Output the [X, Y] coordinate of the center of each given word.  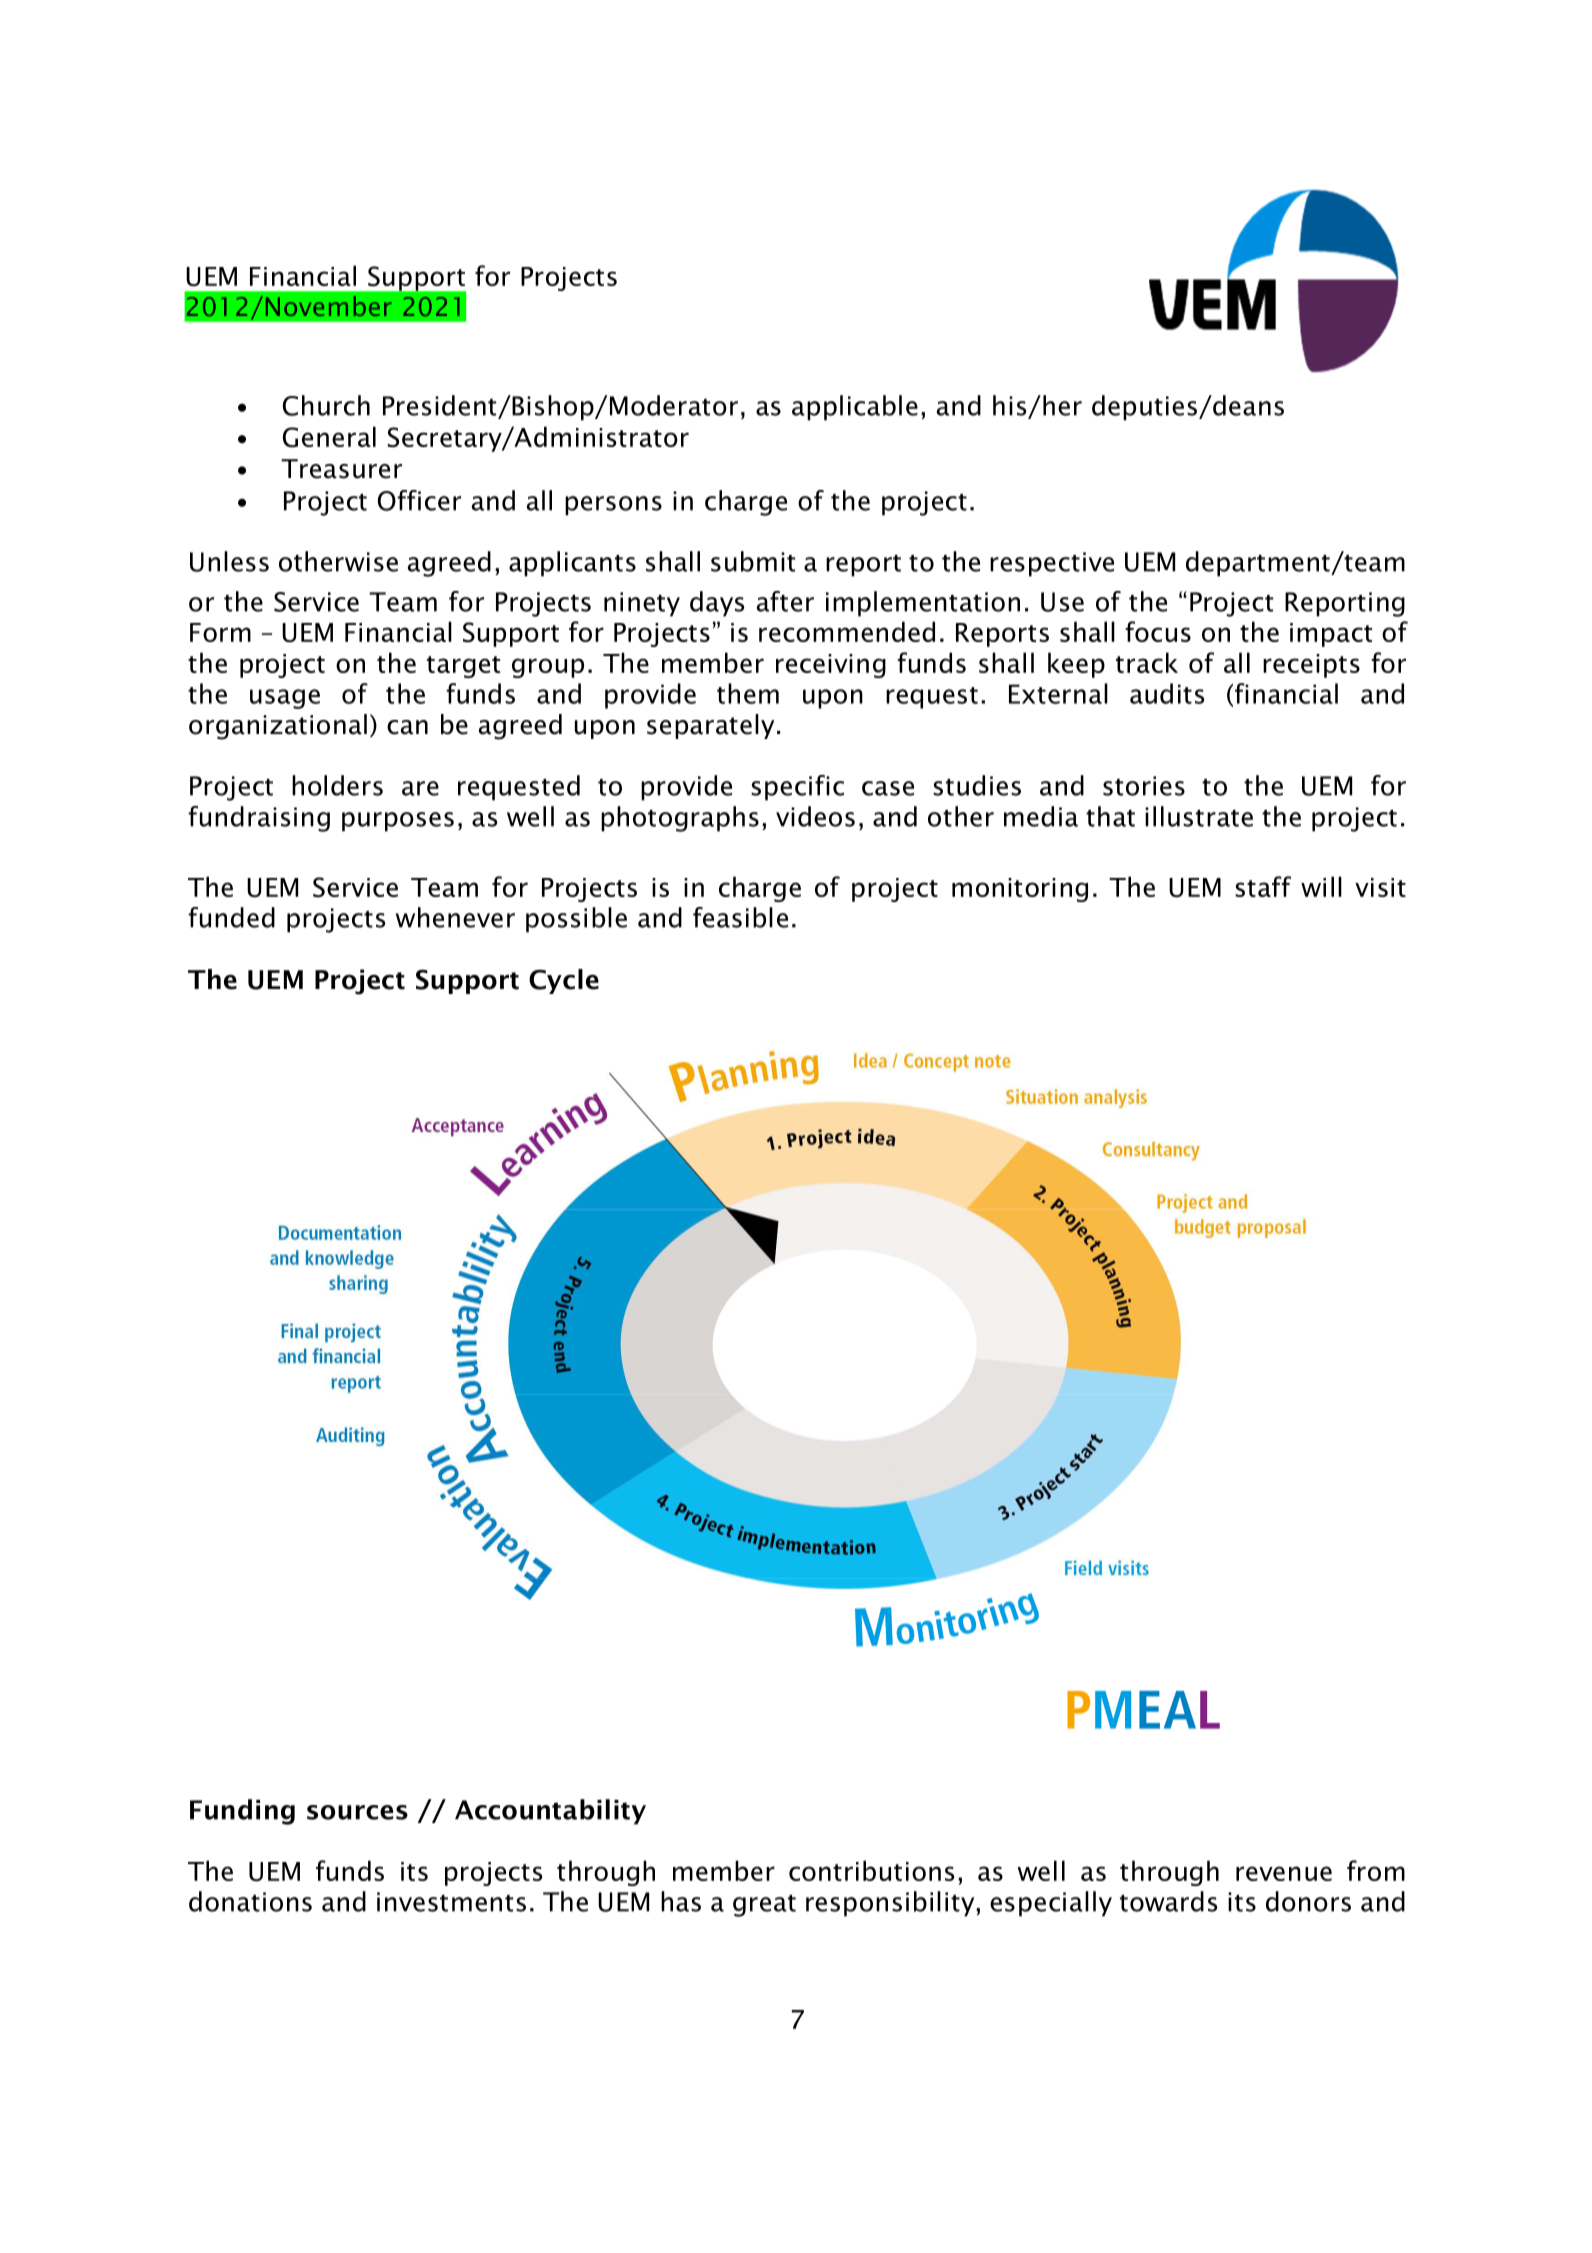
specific [797, 788]
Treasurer [341, 469]
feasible [740, 917]
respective [1052, 564]
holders [337, 785]
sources [357, 1812]
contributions [871, 1870]
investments [451, 1902]
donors [1308, 1901]
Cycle [564, 981]
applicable [855, 408]
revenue [1284, 1873]
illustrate [1199, 816]
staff [1263, 886]
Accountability [550, 1812]
